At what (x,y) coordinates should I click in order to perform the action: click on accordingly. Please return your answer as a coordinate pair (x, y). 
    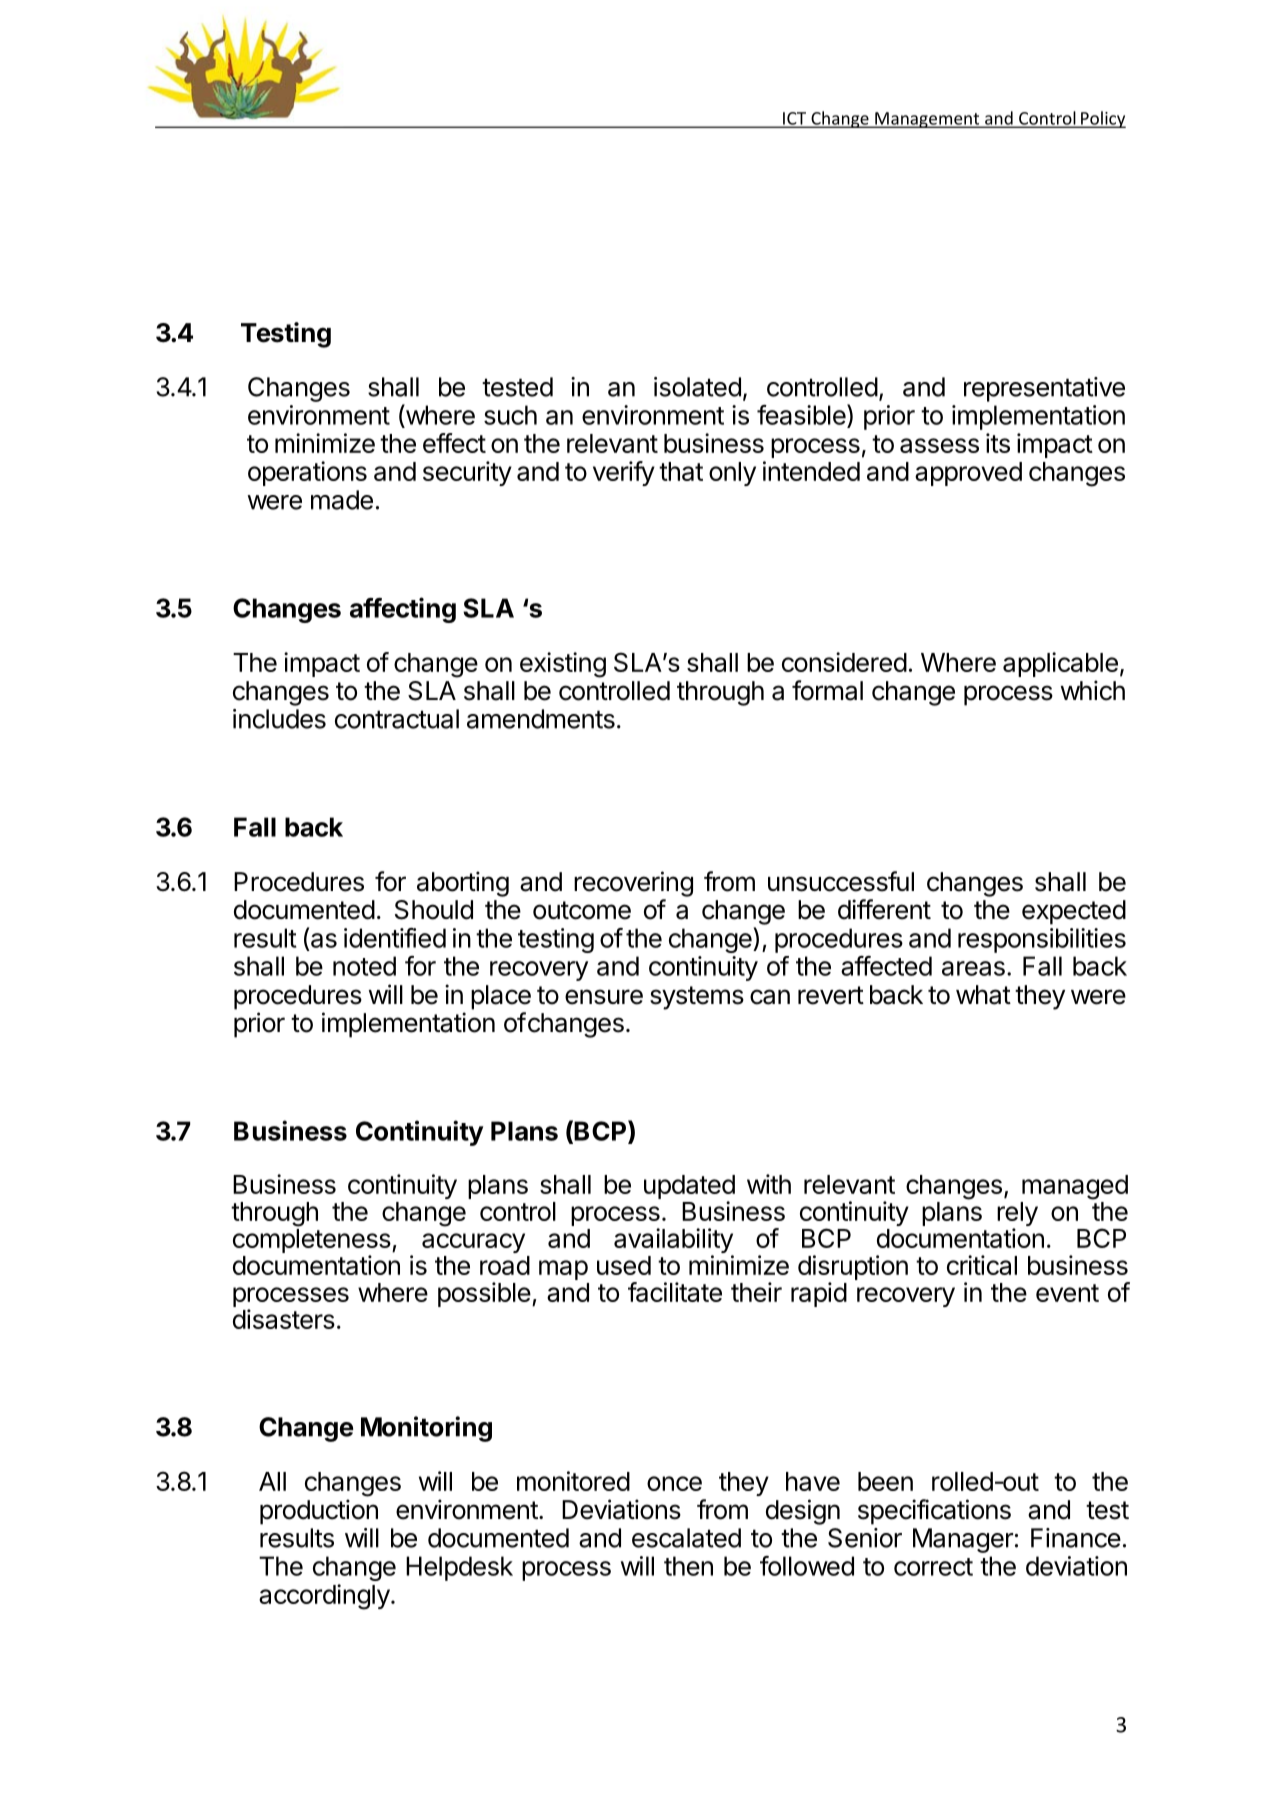
    Looking at the image, I should click on (324, 1597).
